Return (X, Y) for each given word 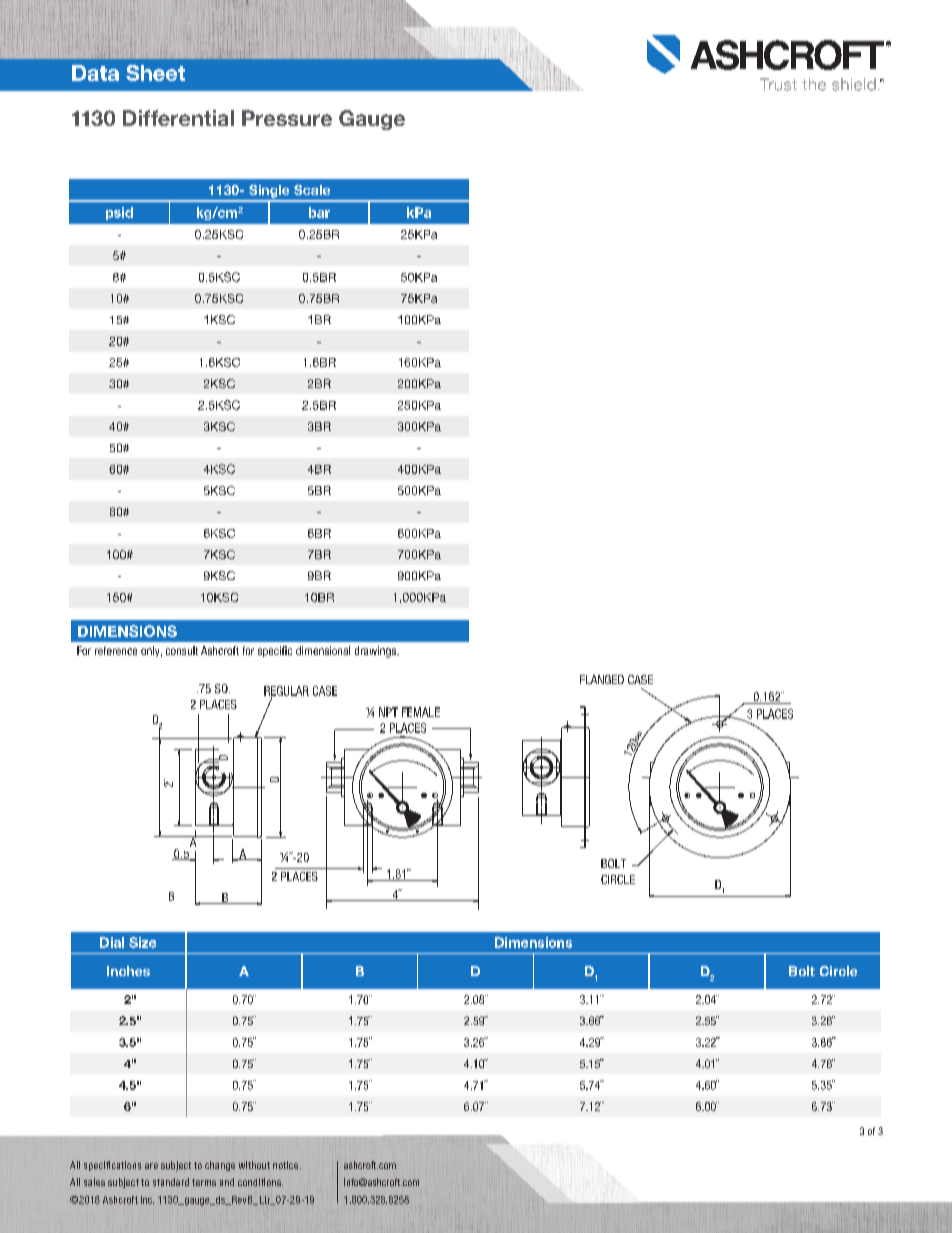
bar (319, 212)
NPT (388, 712)
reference (116, 650)
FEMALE (421, 712)
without (254, 1165)
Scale (312, 190)
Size (142, 942)
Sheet (155, 73)
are (151, 1166)
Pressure (287, 118)
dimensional (323, 650)
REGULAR (286, 692)
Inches (128, 971)
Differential (178, 118)
